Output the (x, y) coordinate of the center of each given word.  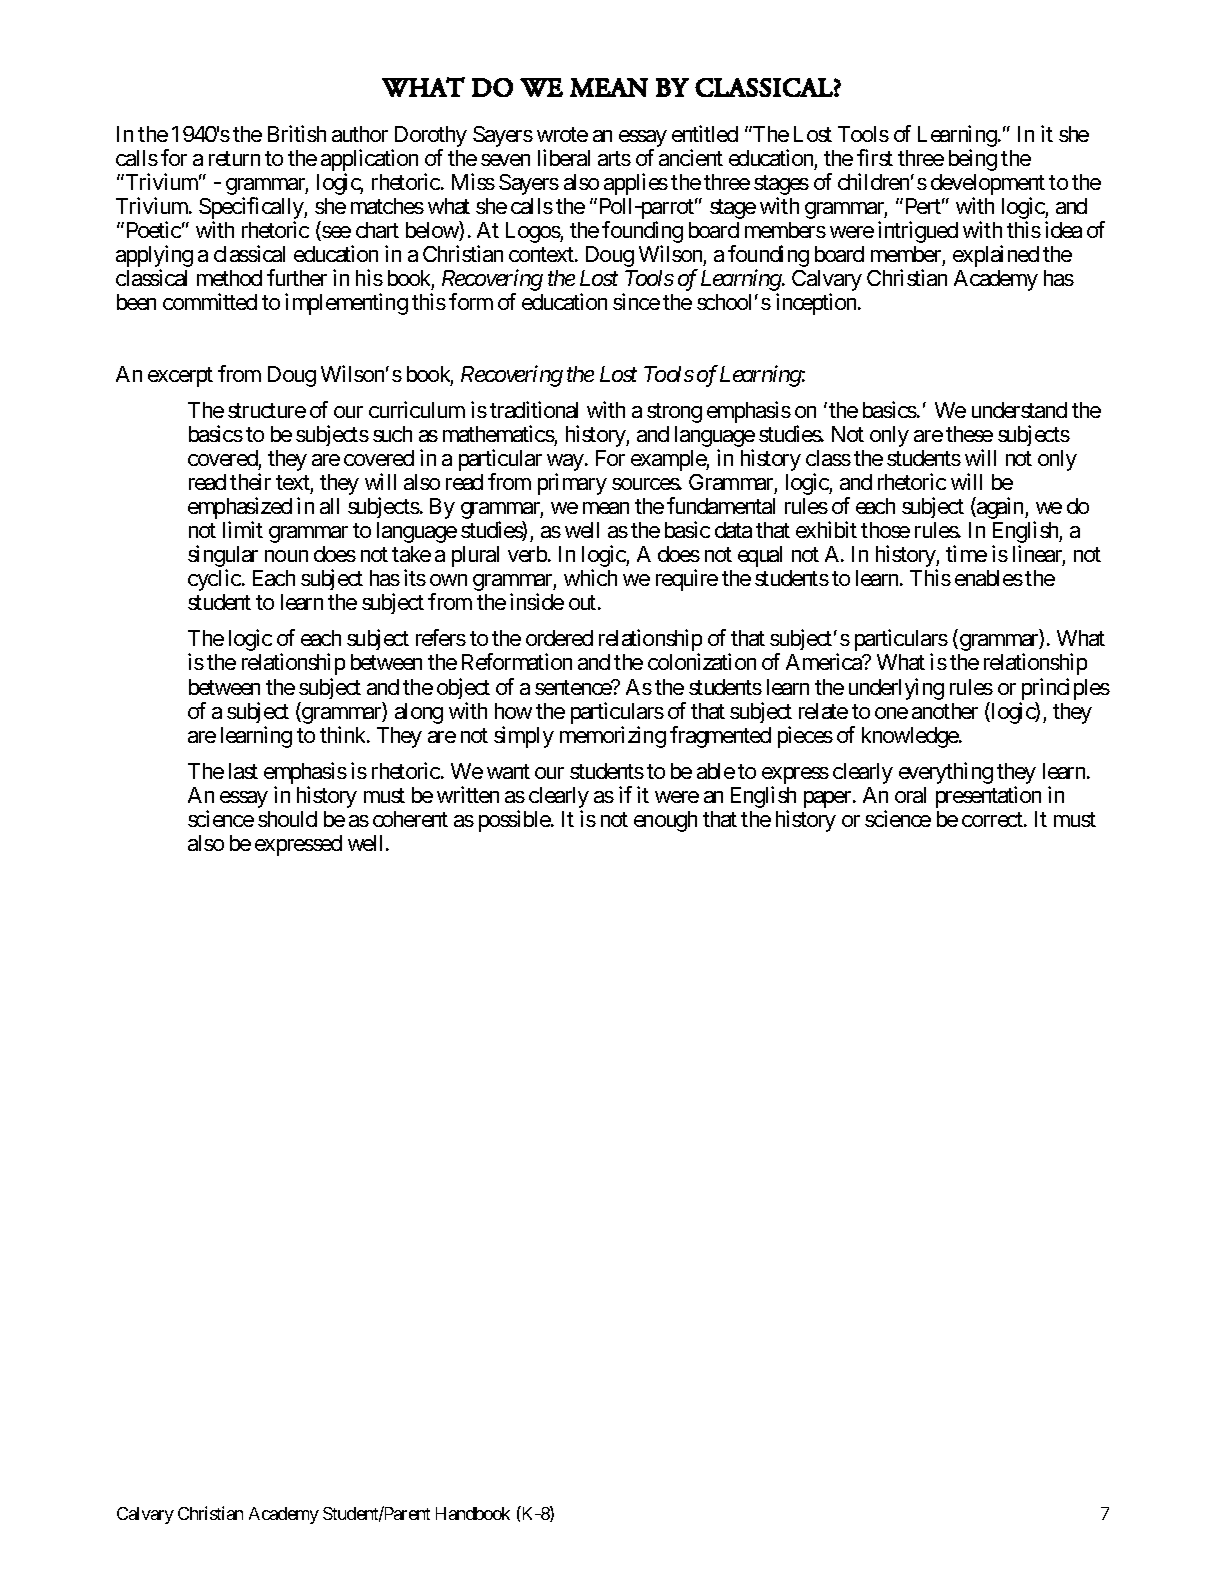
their (250, 481)
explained (996, 256)
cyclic (214, 580)
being (973, 160)
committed (210, 301)
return (234, 158)
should (287, 819)
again (1000, 508)
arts (614, 158)
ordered (559, 638)
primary (572, 484)
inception (817, 304)
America (825, 661)
